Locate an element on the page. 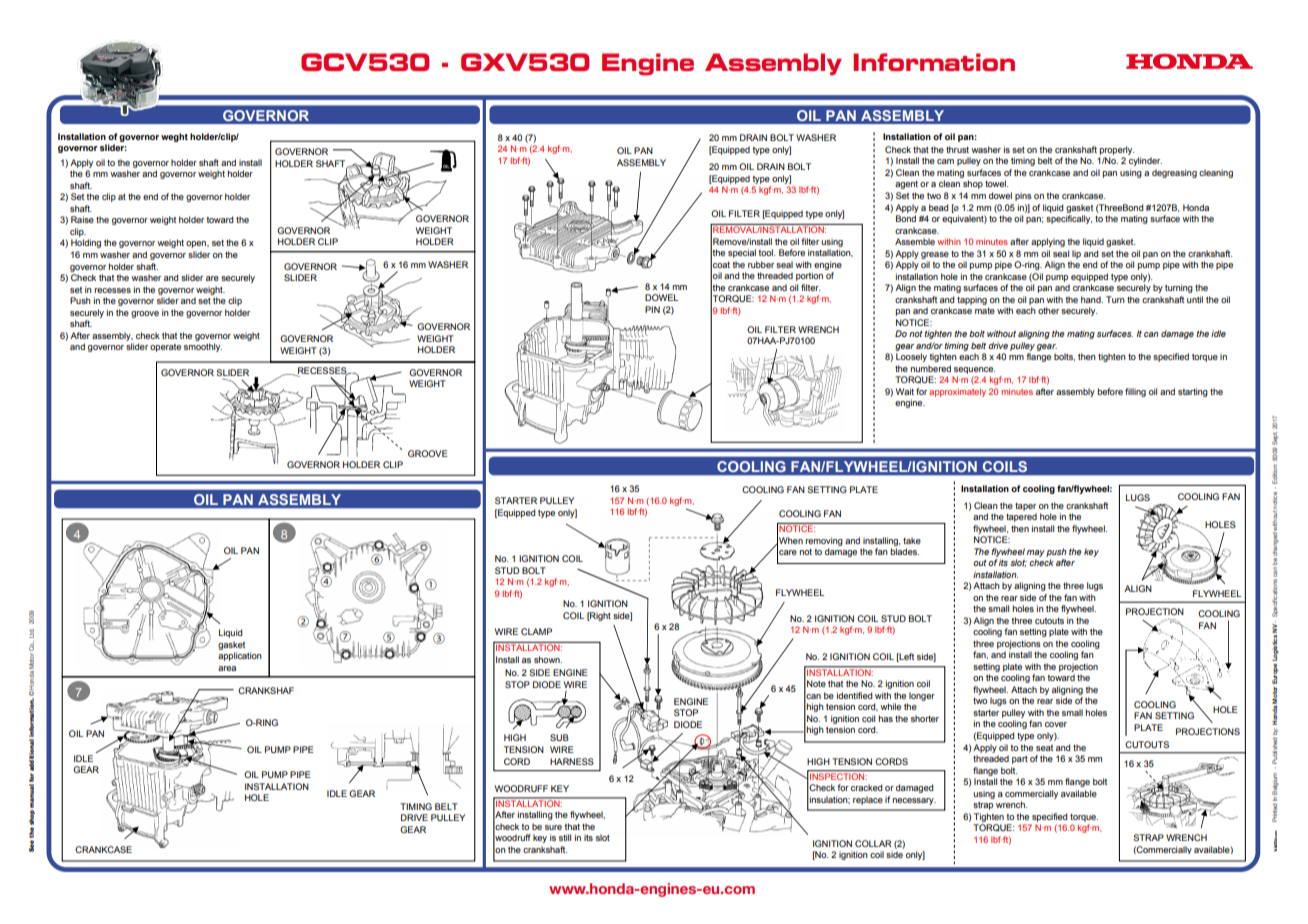 The image size is (1308, 924). smoothly is located at coordinates (203, 347).
